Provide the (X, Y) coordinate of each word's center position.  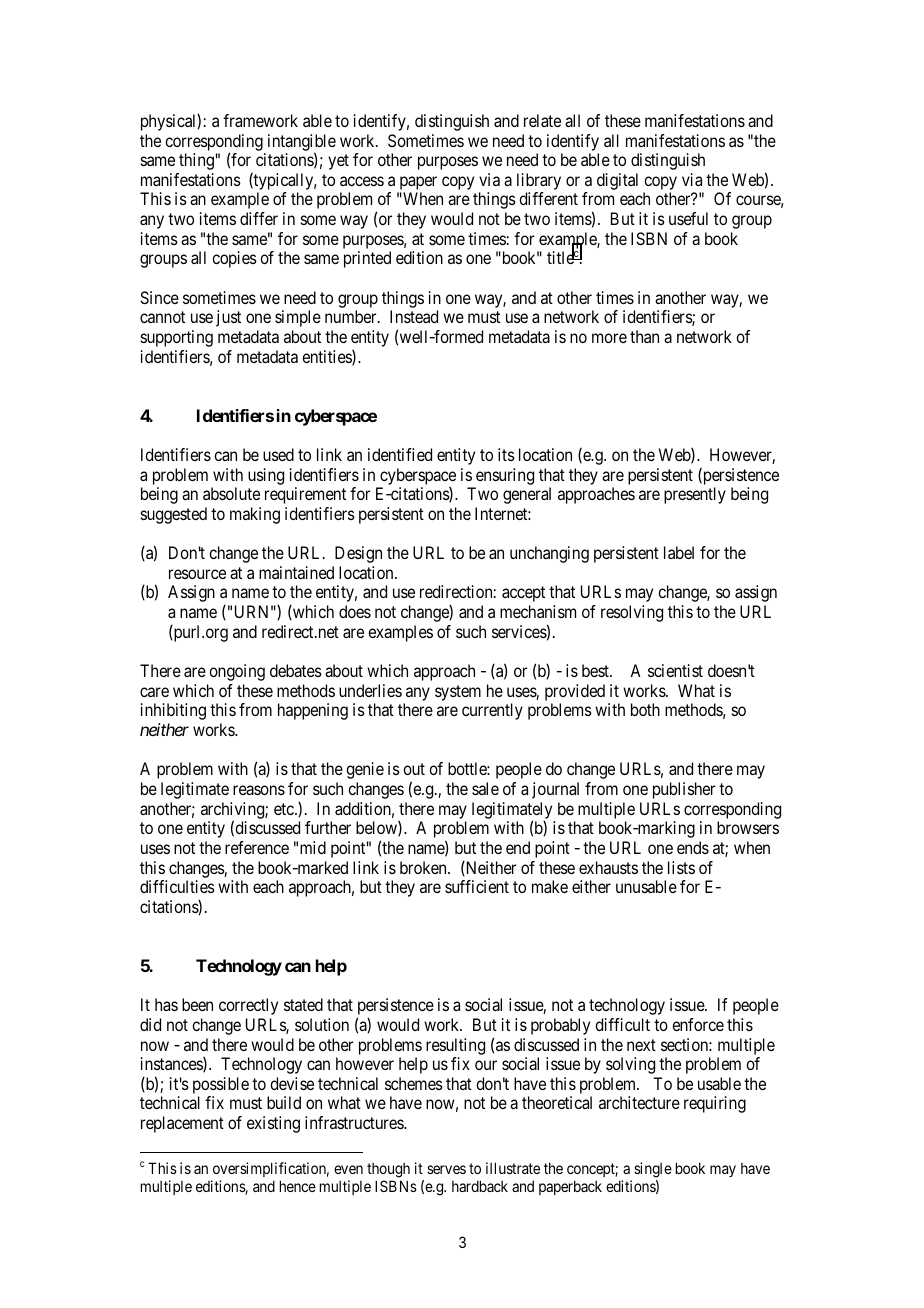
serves (446, 1169)
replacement (182, 1124)
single (653, 1170)
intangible (302, 143)
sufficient (477, 886)
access (362, 181)
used (278, 454)
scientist (675, 670)
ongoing (237, 672)
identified (400, 454)
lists (681, 867)
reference (257, 847)
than (644, 336)
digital (617, 181)
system (458, 693)
